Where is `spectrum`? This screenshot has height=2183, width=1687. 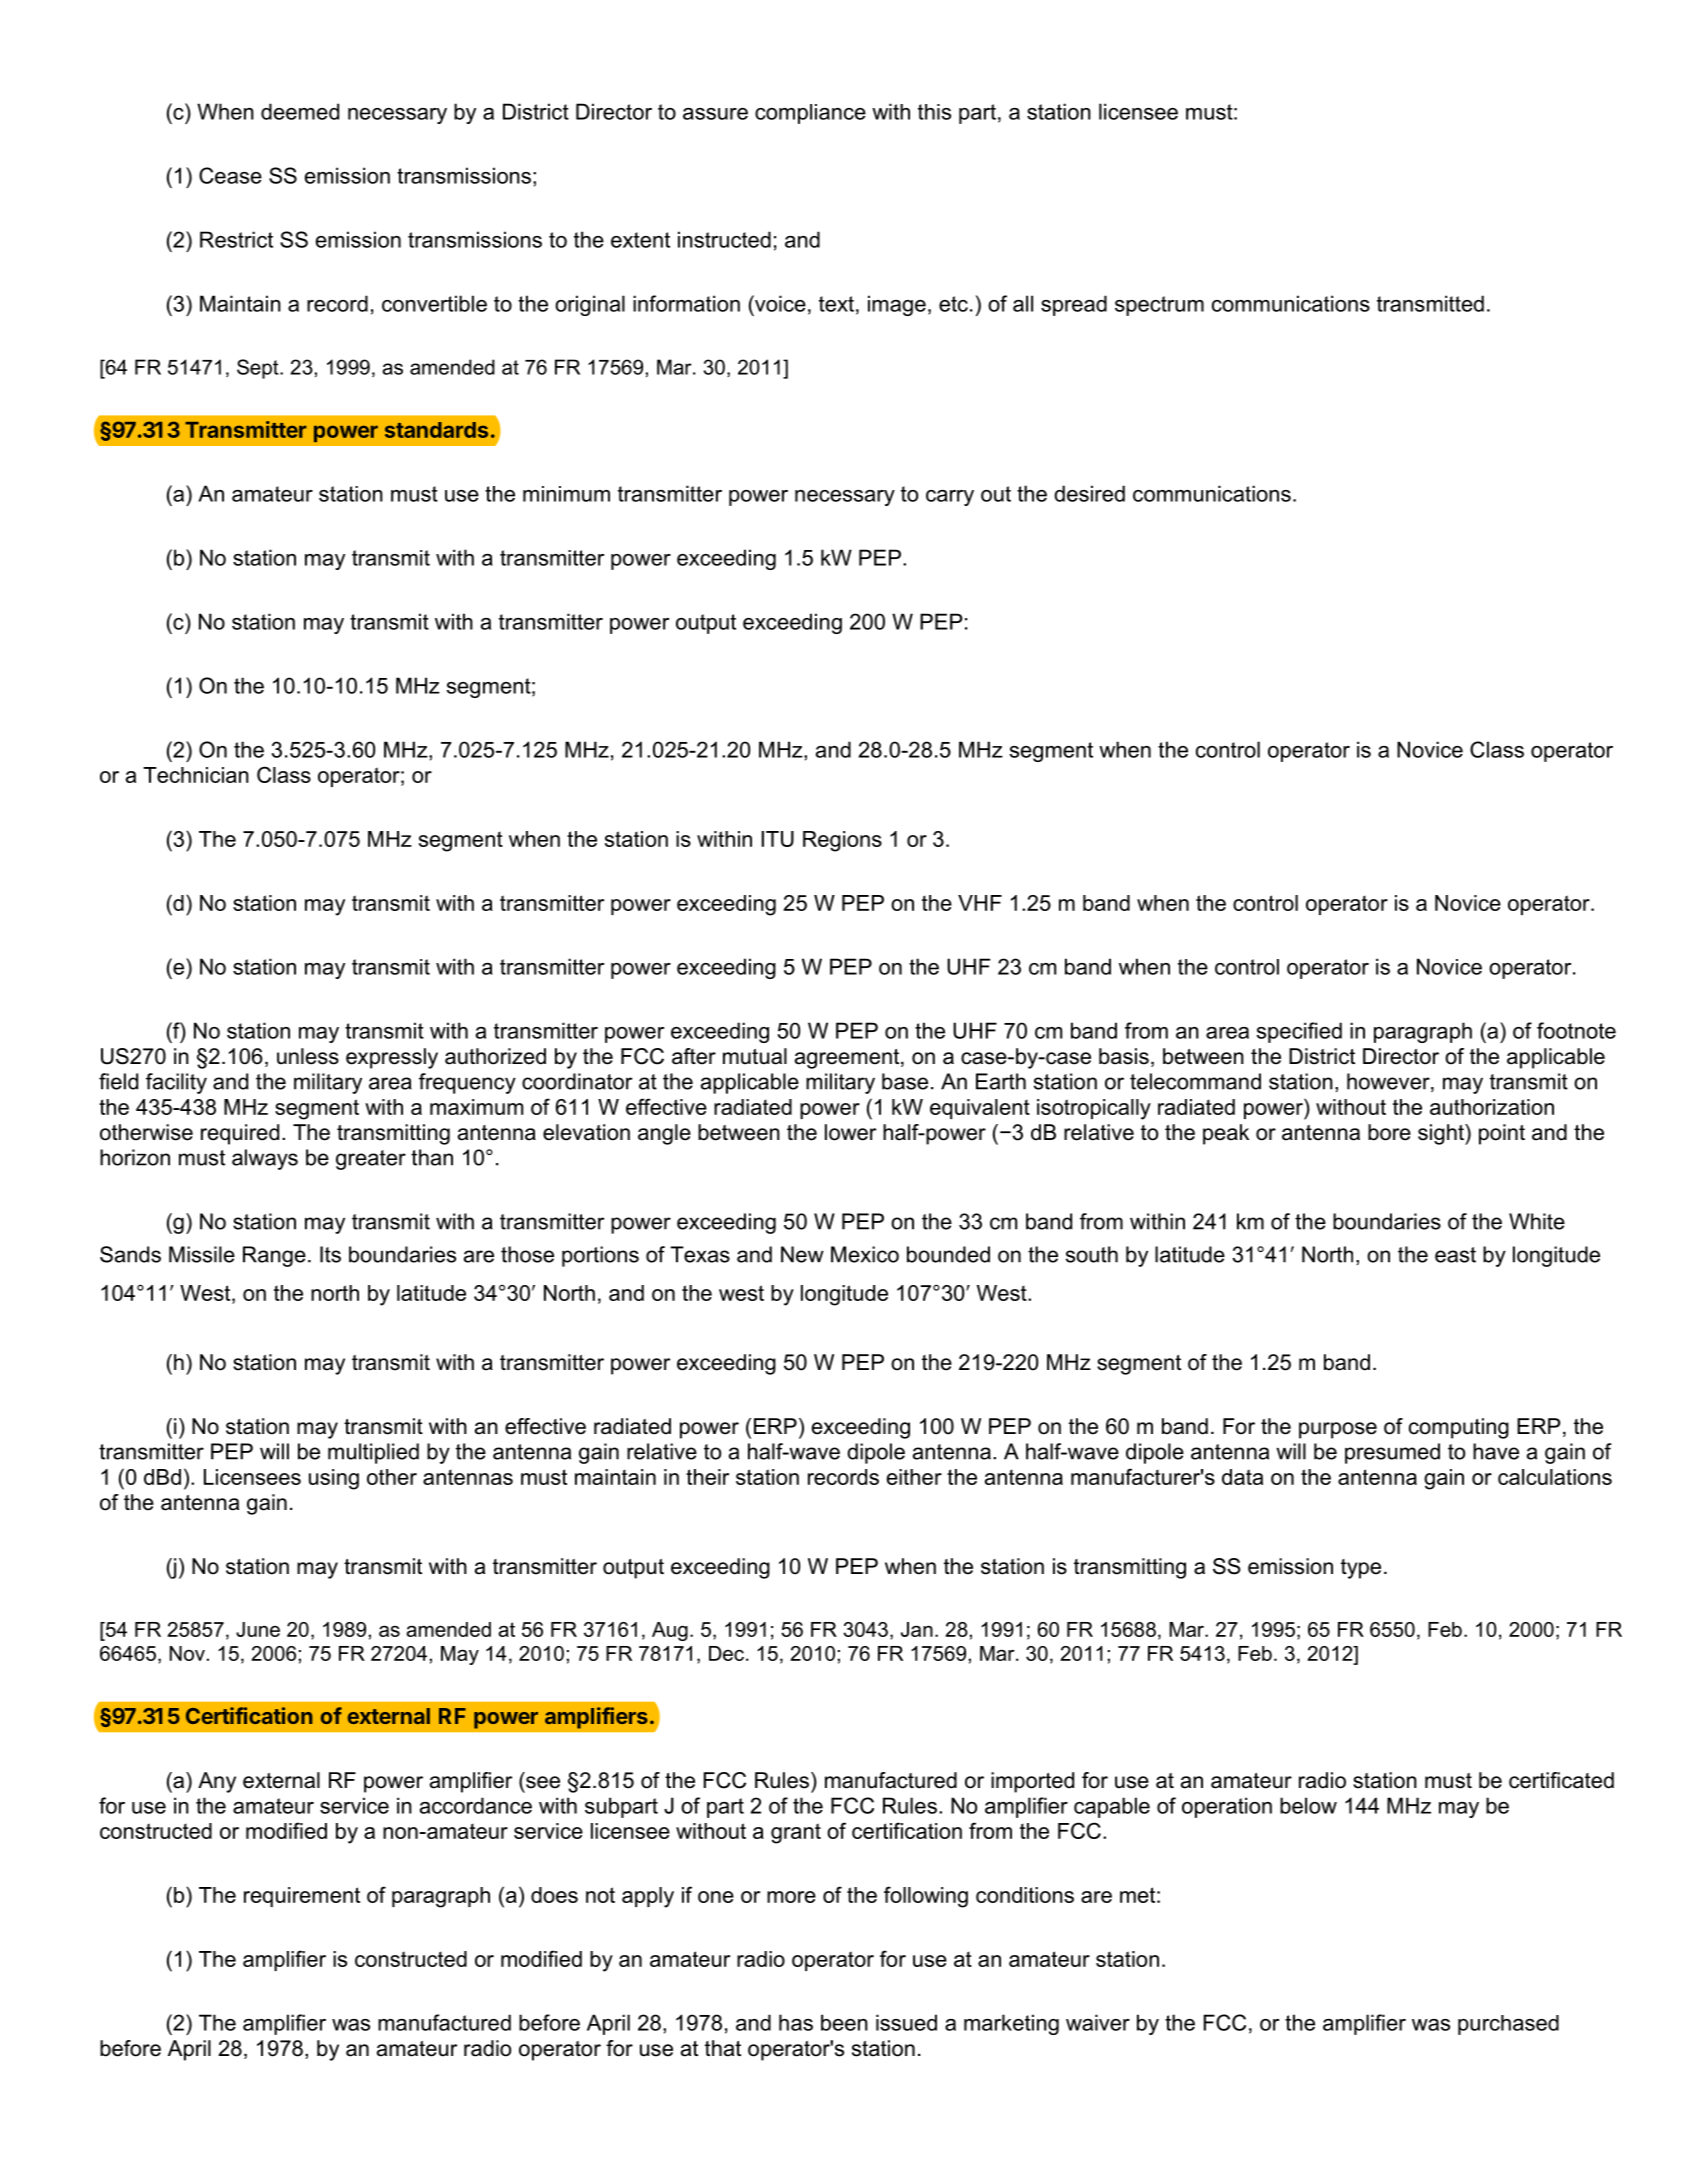 spectrum is located at coordinates (1159, 306).
